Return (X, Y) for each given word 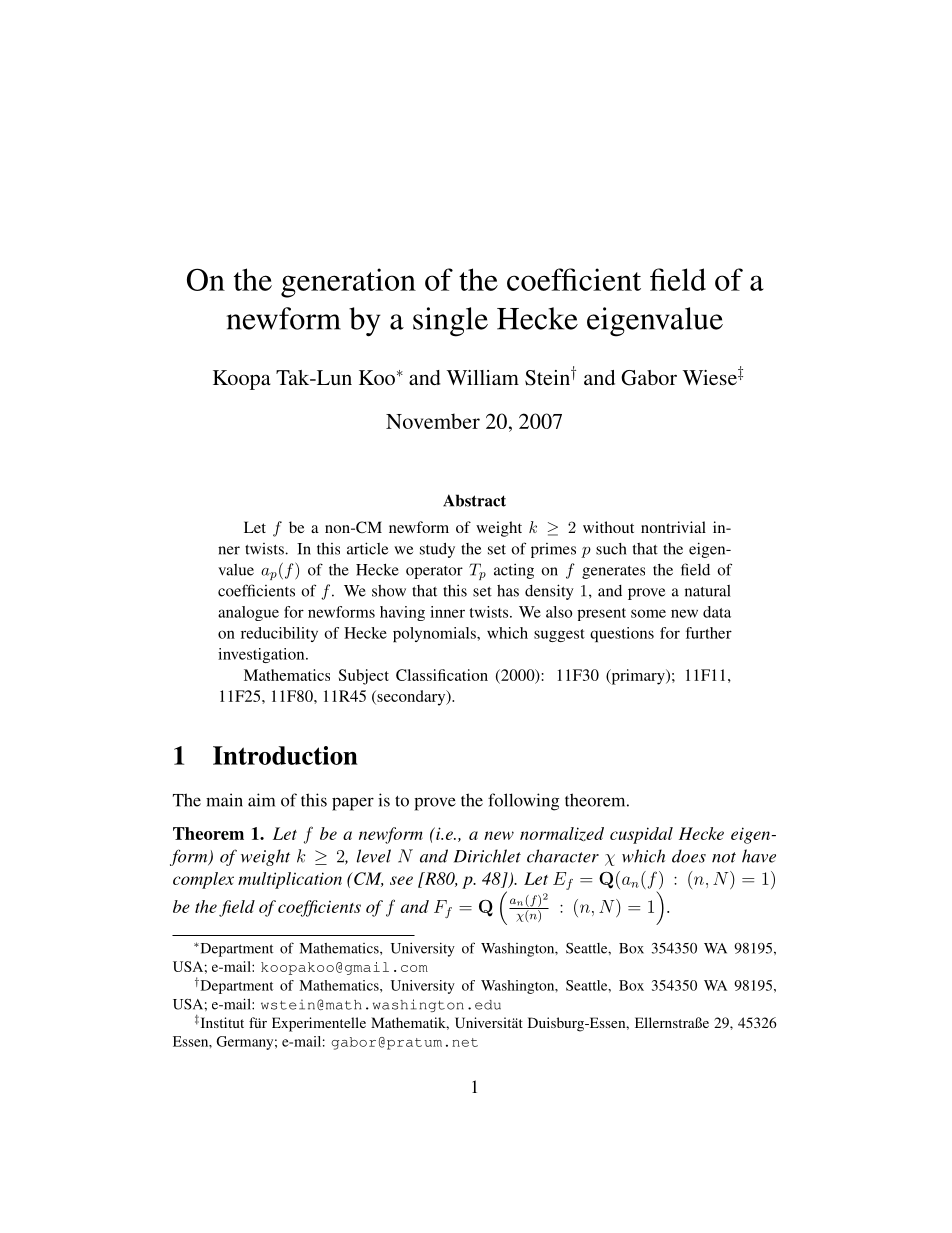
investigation (262, 655)
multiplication (290, 880)
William (483, 377)
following (523, 802)
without (608, 527)
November (433, 421)
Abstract (474, 500)
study (437, 550)
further (709, 633)
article (367, 548)
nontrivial (673, 527)
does (689, 856)
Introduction (285, 755)
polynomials (435, 634)
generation (348, 283)
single (450, 322)
